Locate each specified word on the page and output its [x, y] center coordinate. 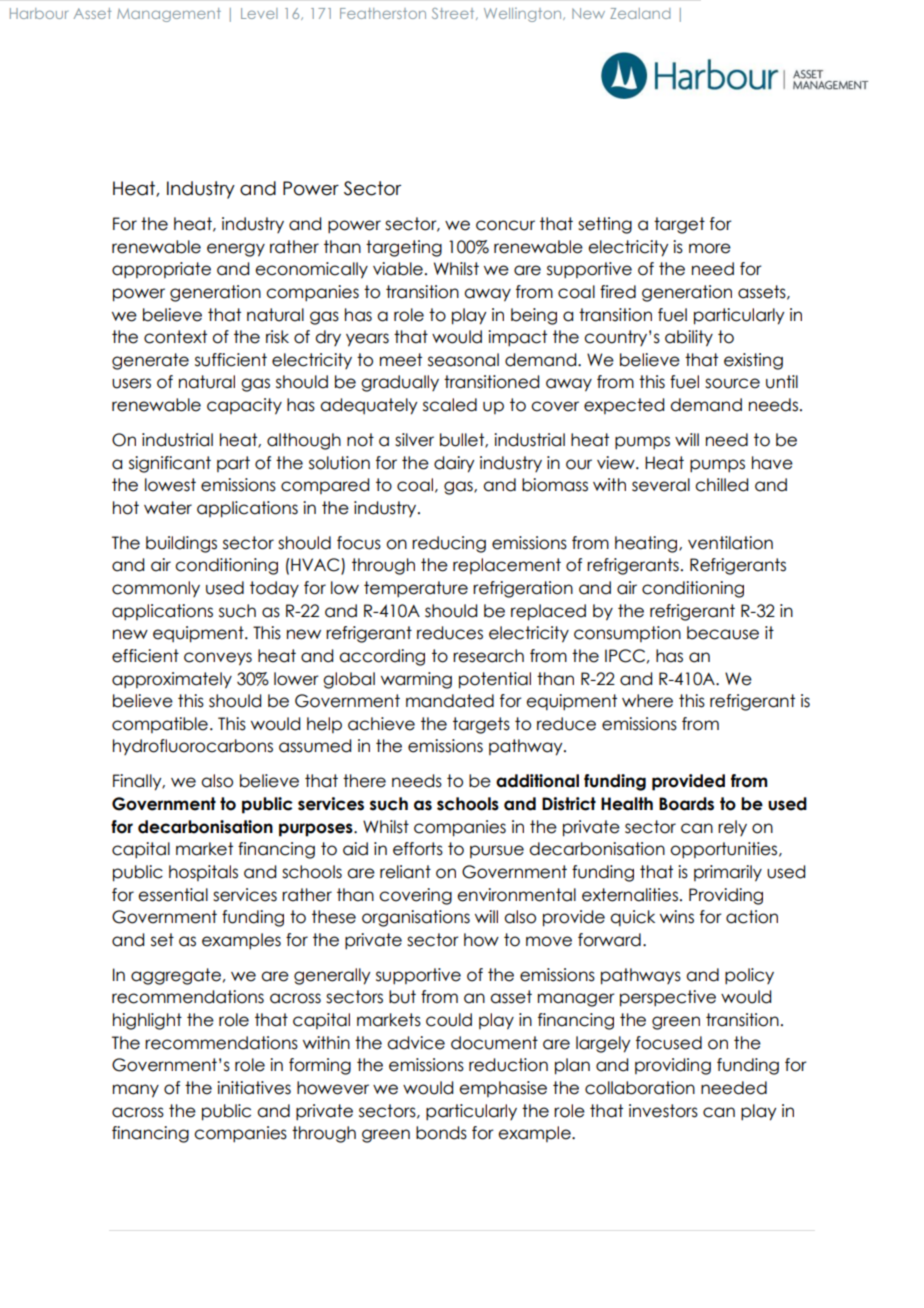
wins [677, 917]
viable [398, 269]
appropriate [161, 270]
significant [170, 464]
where [647, 701]
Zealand [640, 13]
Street [454, 14]
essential [173, 895]
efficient [145, 656]
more [710, 248]
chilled [721, 485]
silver [414, 440]
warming [416, 680]
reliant [405, 872]
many [136, 1091]
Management [169, 15]
